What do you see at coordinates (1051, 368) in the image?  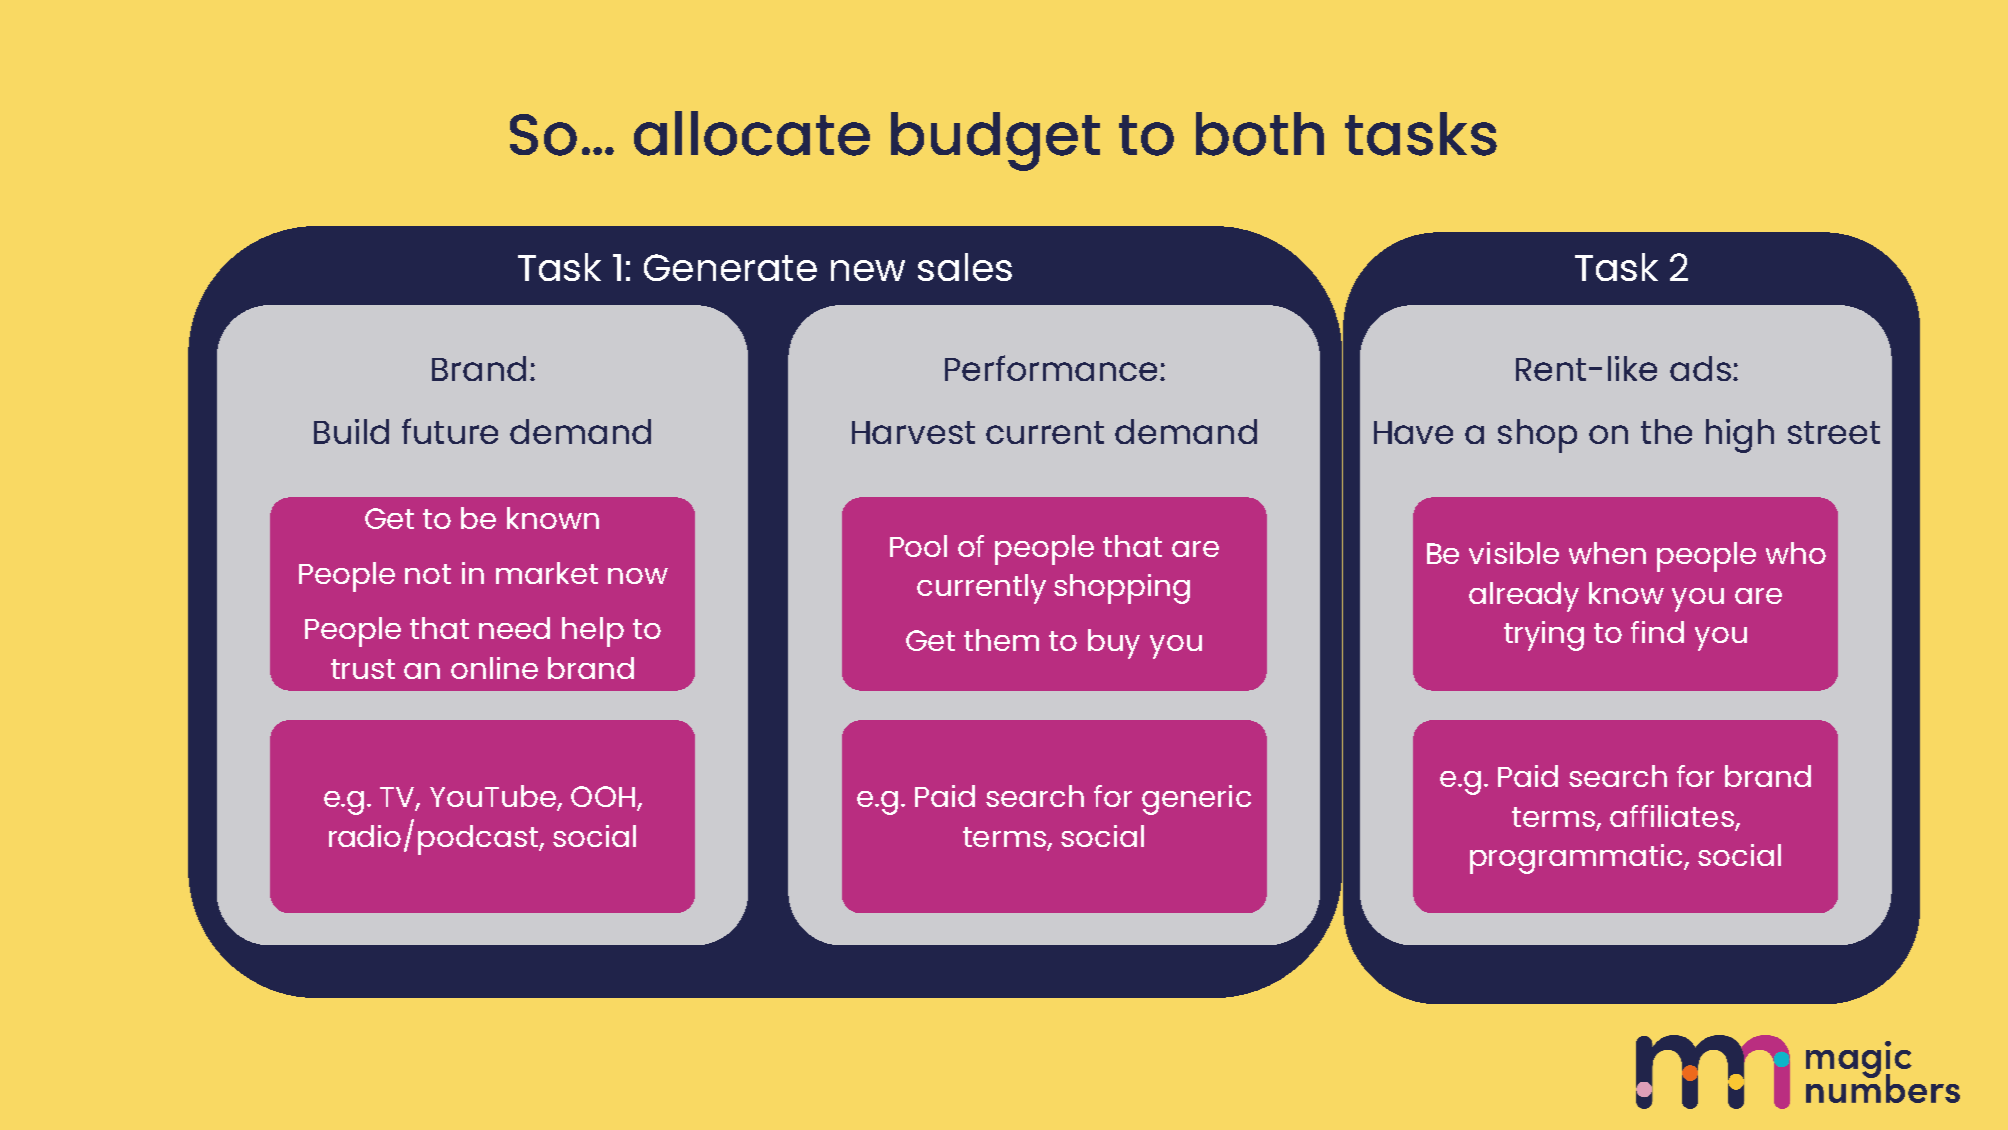 I see `Performance` at bounding box center [1051, 368].
